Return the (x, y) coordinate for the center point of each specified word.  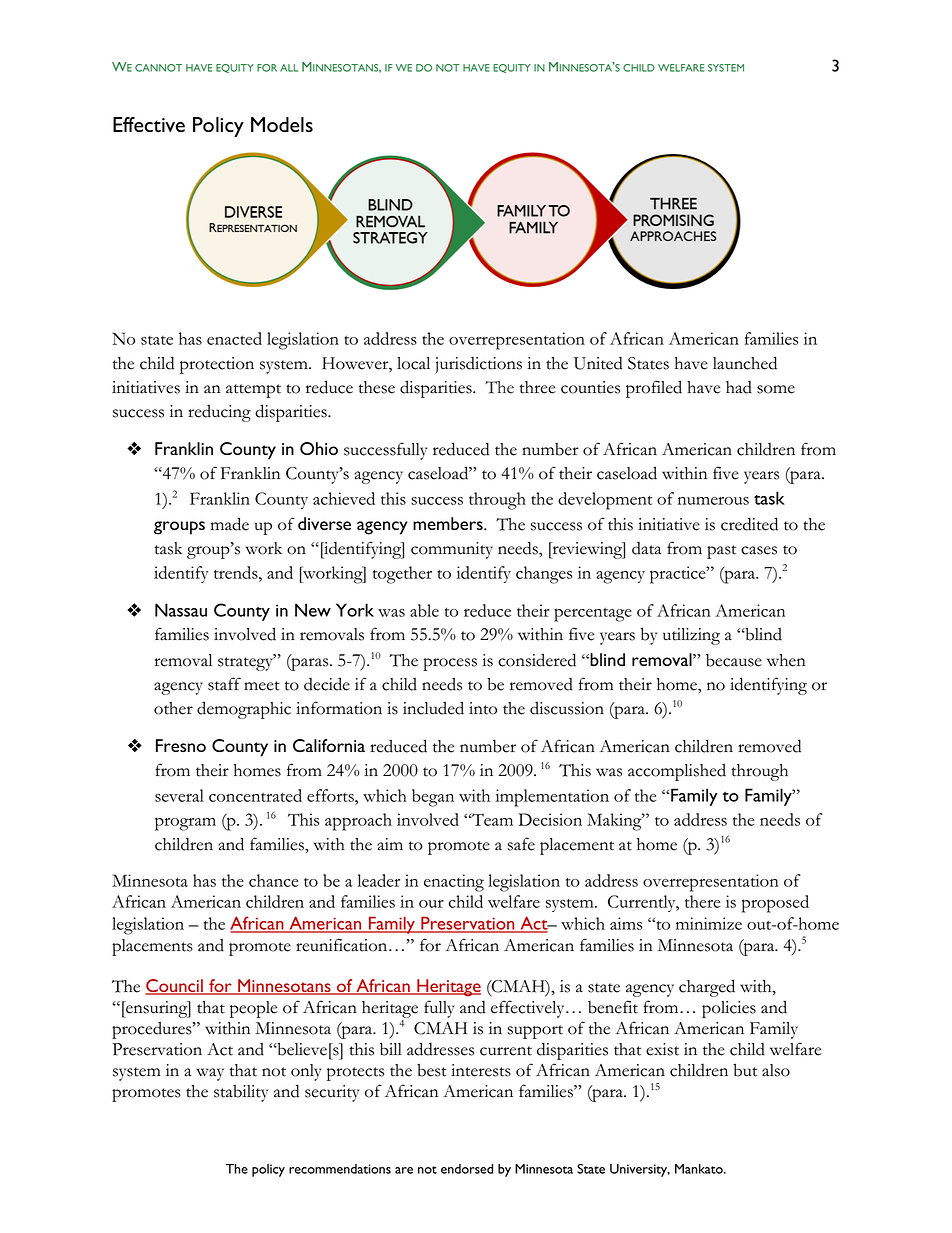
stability (241, 1093)
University (640, 1170)
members (449, 523)
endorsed (467, 1169)
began (433, 798)
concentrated (255, 795)
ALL (289, 68)
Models (282, 124)
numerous (713, 501)
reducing (219, 413)
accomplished (677, 772)
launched (745, 363)
